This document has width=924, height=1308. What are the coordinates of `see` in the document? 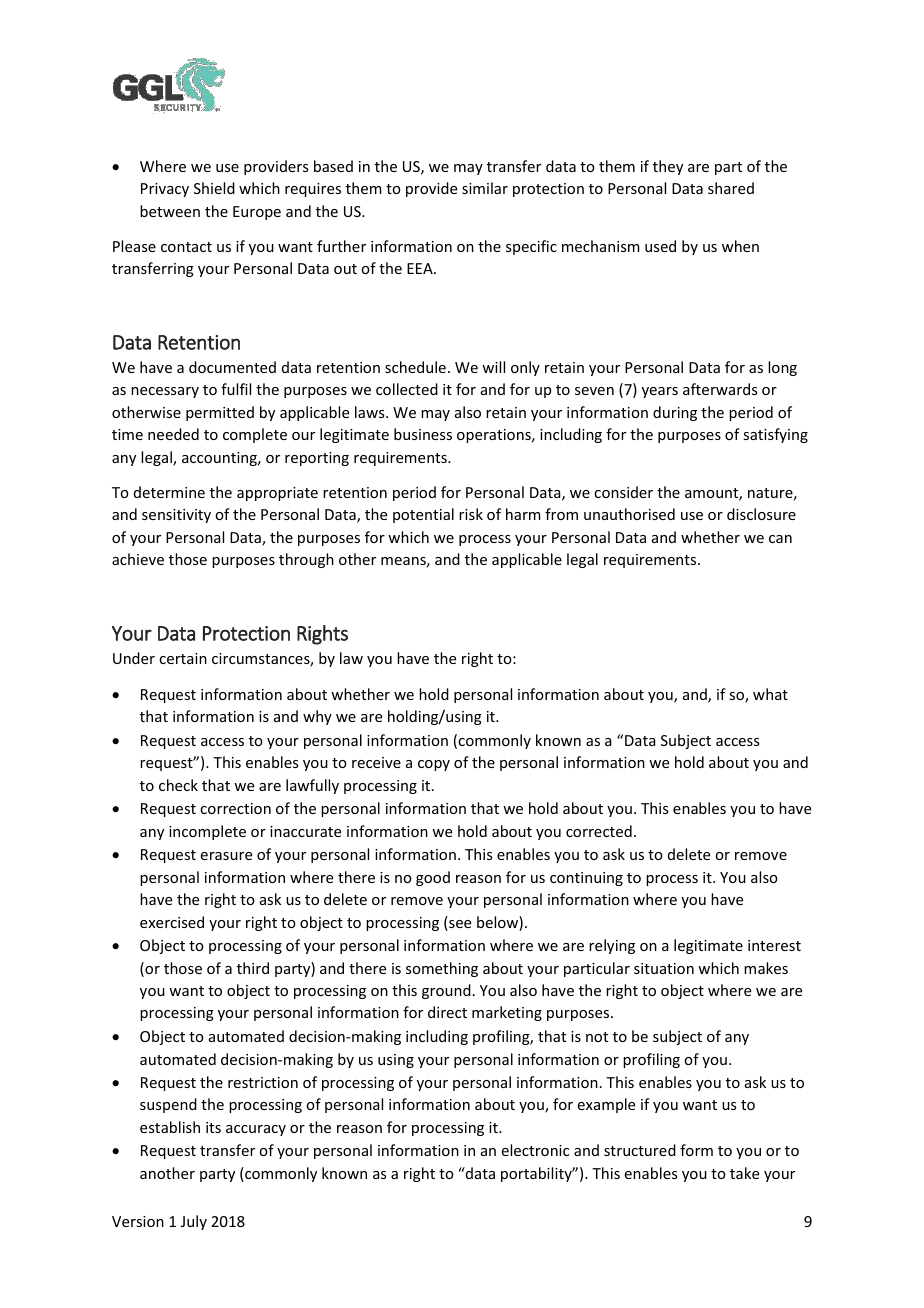 It's located at (459, 925).
